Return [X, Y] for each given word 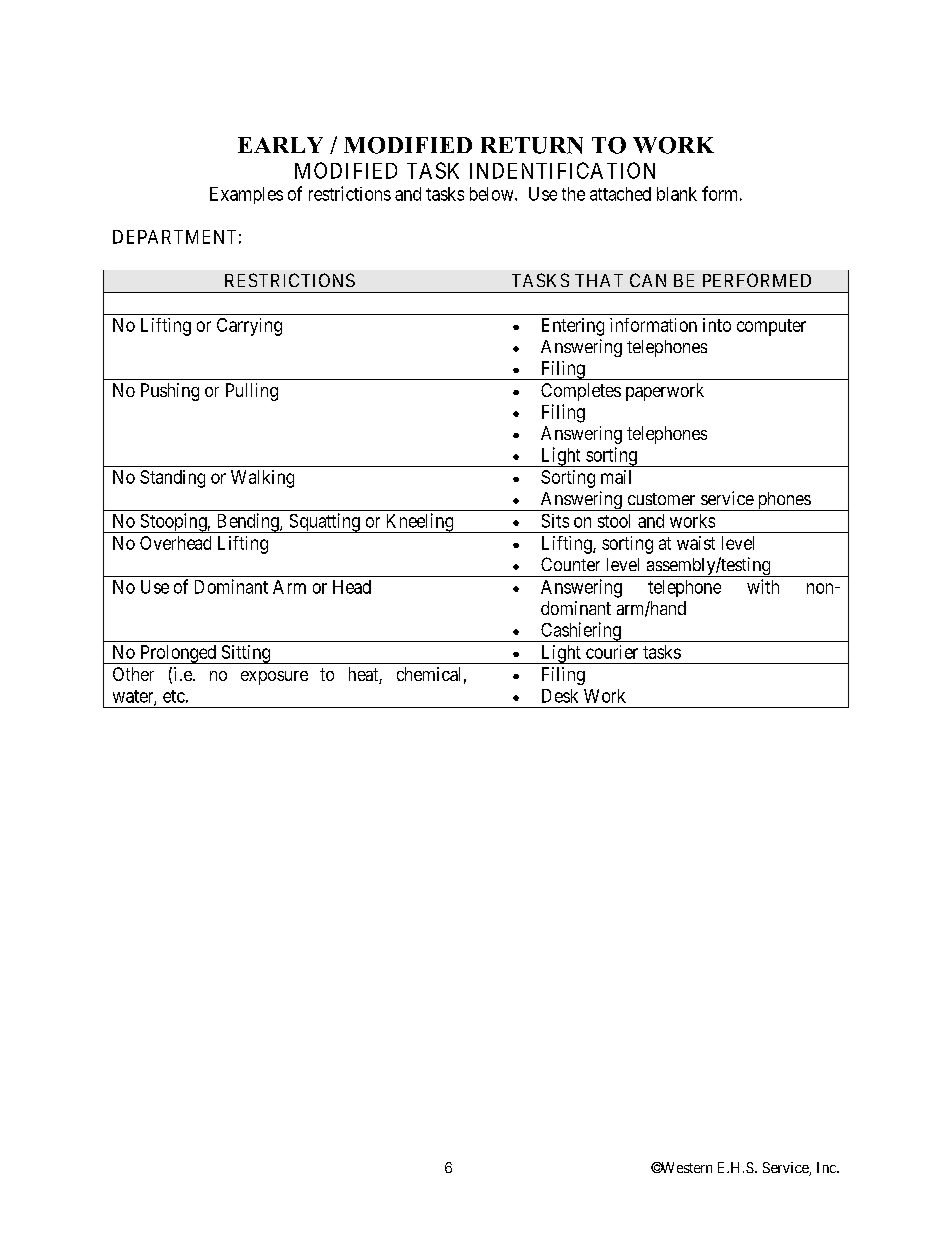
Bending [247, 523]
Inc [827, 1167]
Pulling [252, 392]
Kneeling [419, 523]
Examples [246, 195]
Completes [581, 392]
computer [771, 327]
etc [174, 696]
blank [677, 194]
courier [612, 652]
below [493, 194]
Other [133, 674]
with [763, 586]
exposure [274, 678]
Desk [560, 696]
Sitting [246, 654]
